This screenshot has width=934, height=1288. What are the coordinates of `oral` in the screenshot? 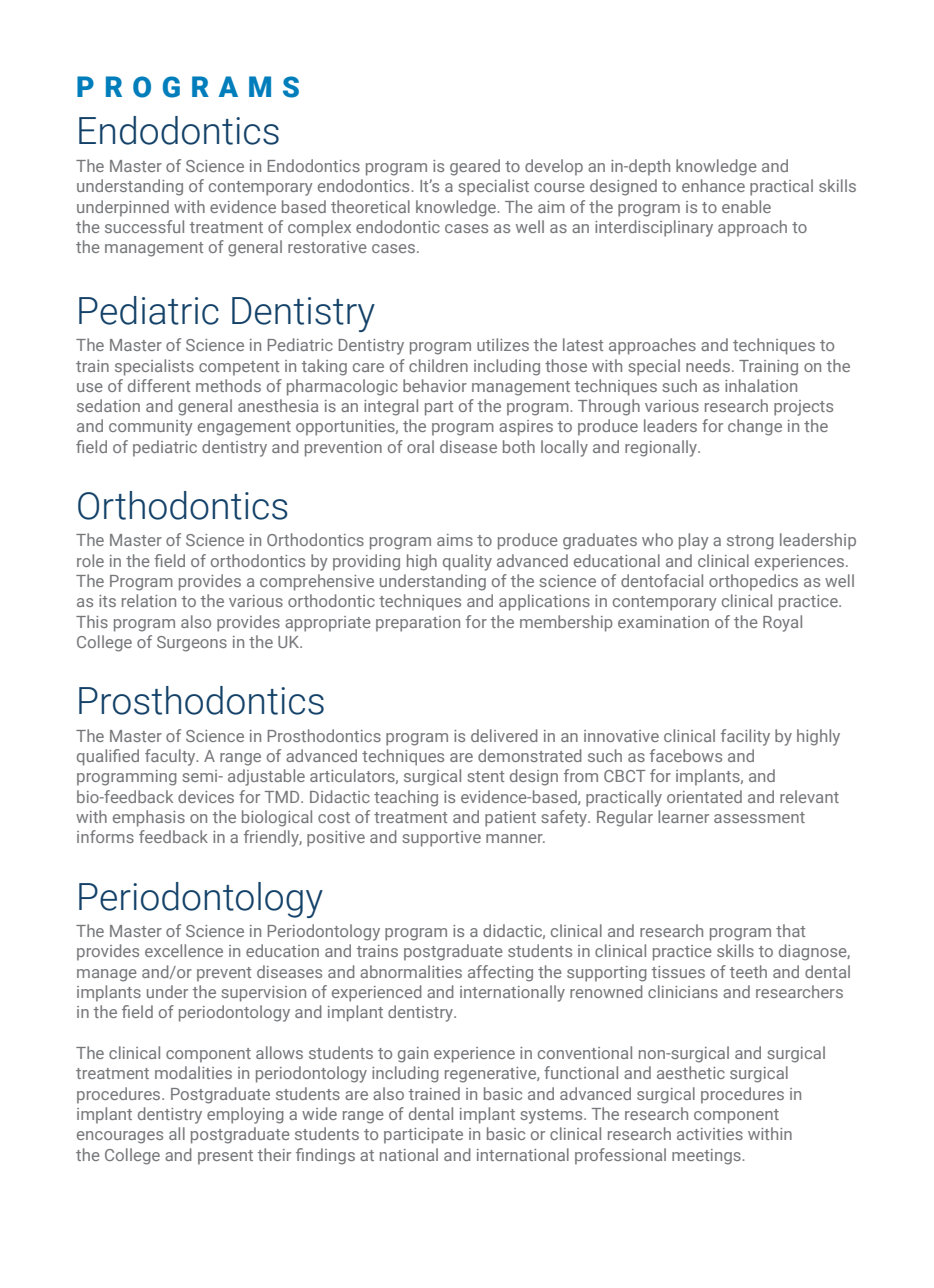 It's located at (420, 446).
